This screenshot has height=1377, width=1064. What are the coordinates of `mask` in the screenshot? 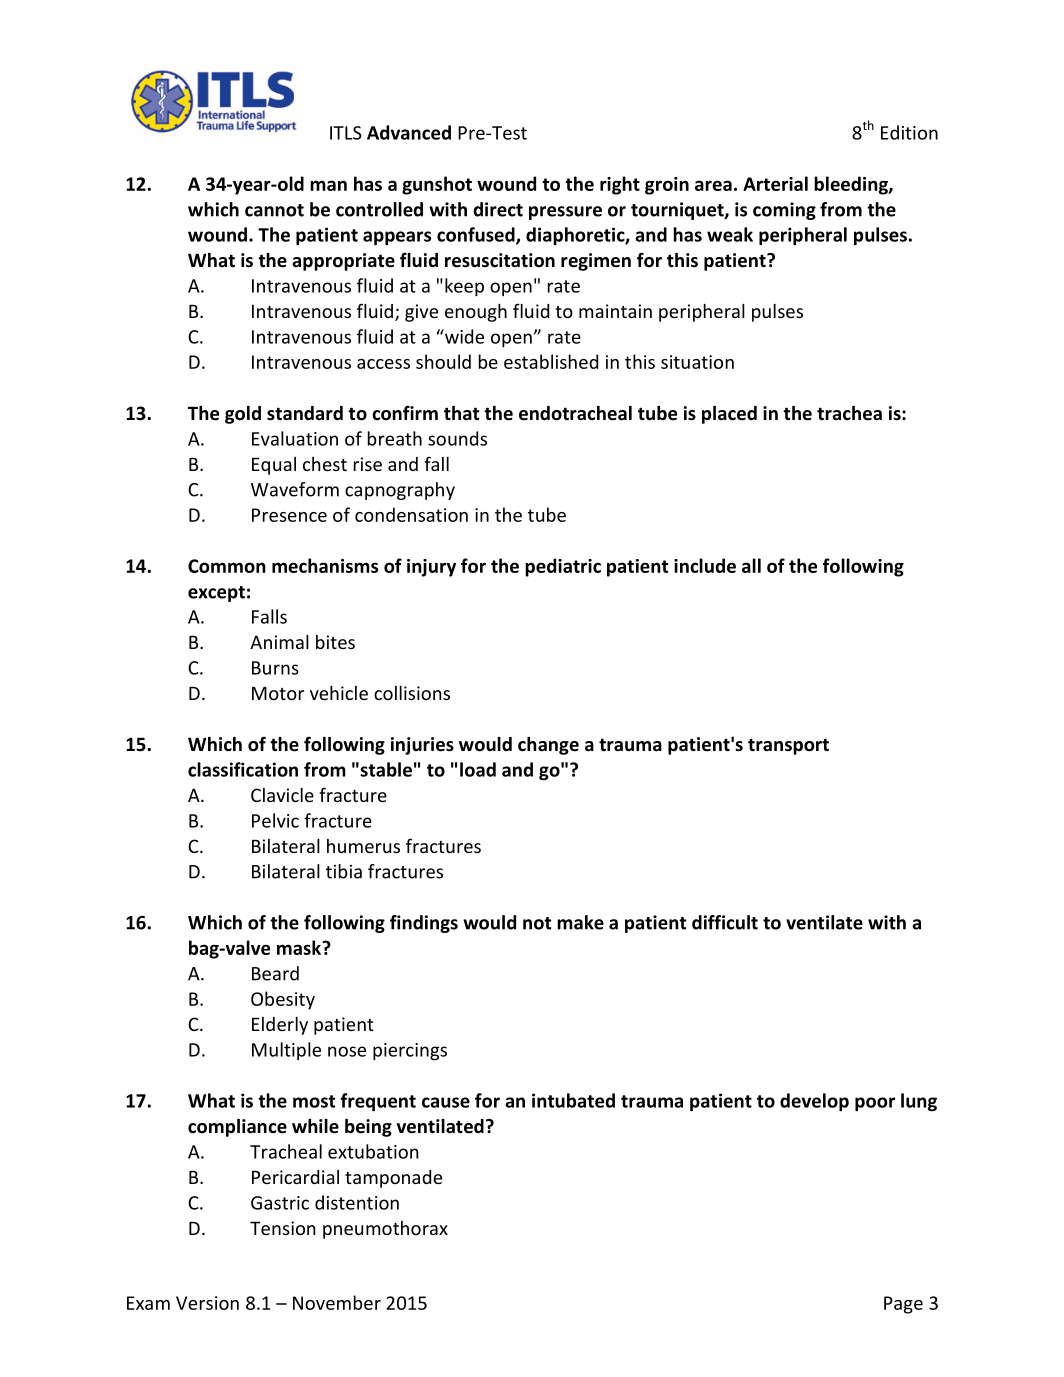 It's located at (300, 947).
